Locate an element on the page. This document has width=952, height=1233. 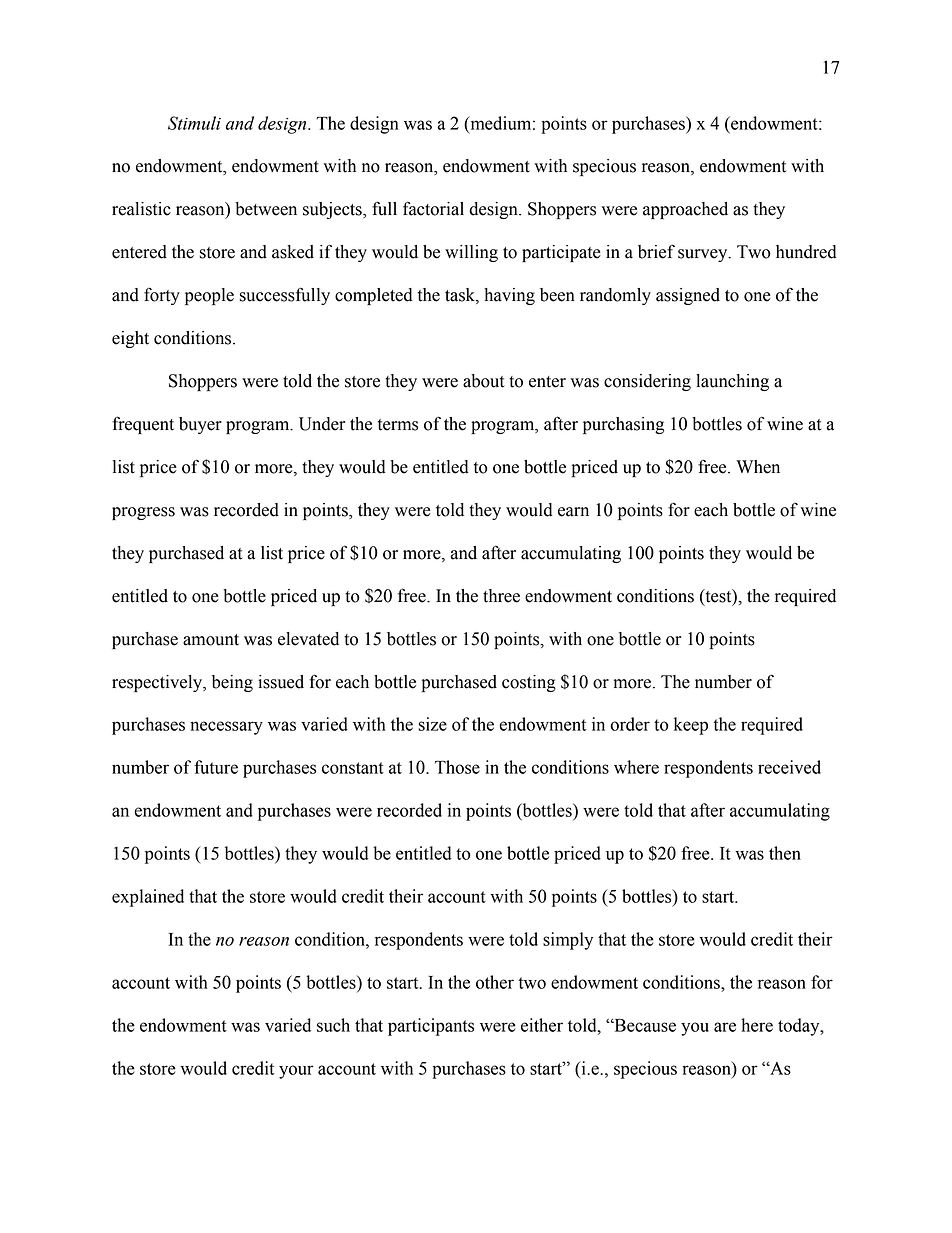
keep is located at coordinates (691, 726).
